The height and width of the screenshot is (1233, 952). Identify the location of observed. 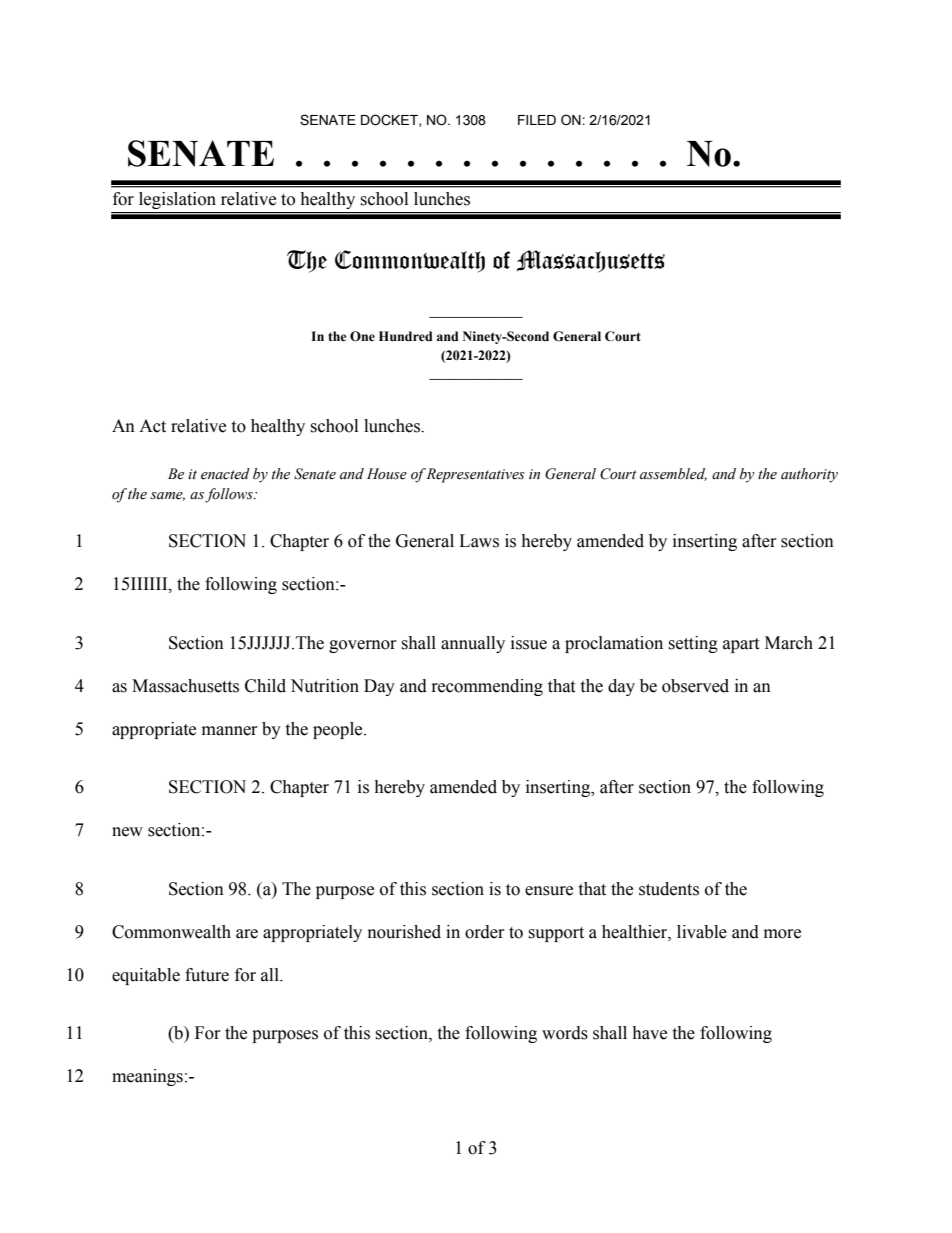
(695, 686).
